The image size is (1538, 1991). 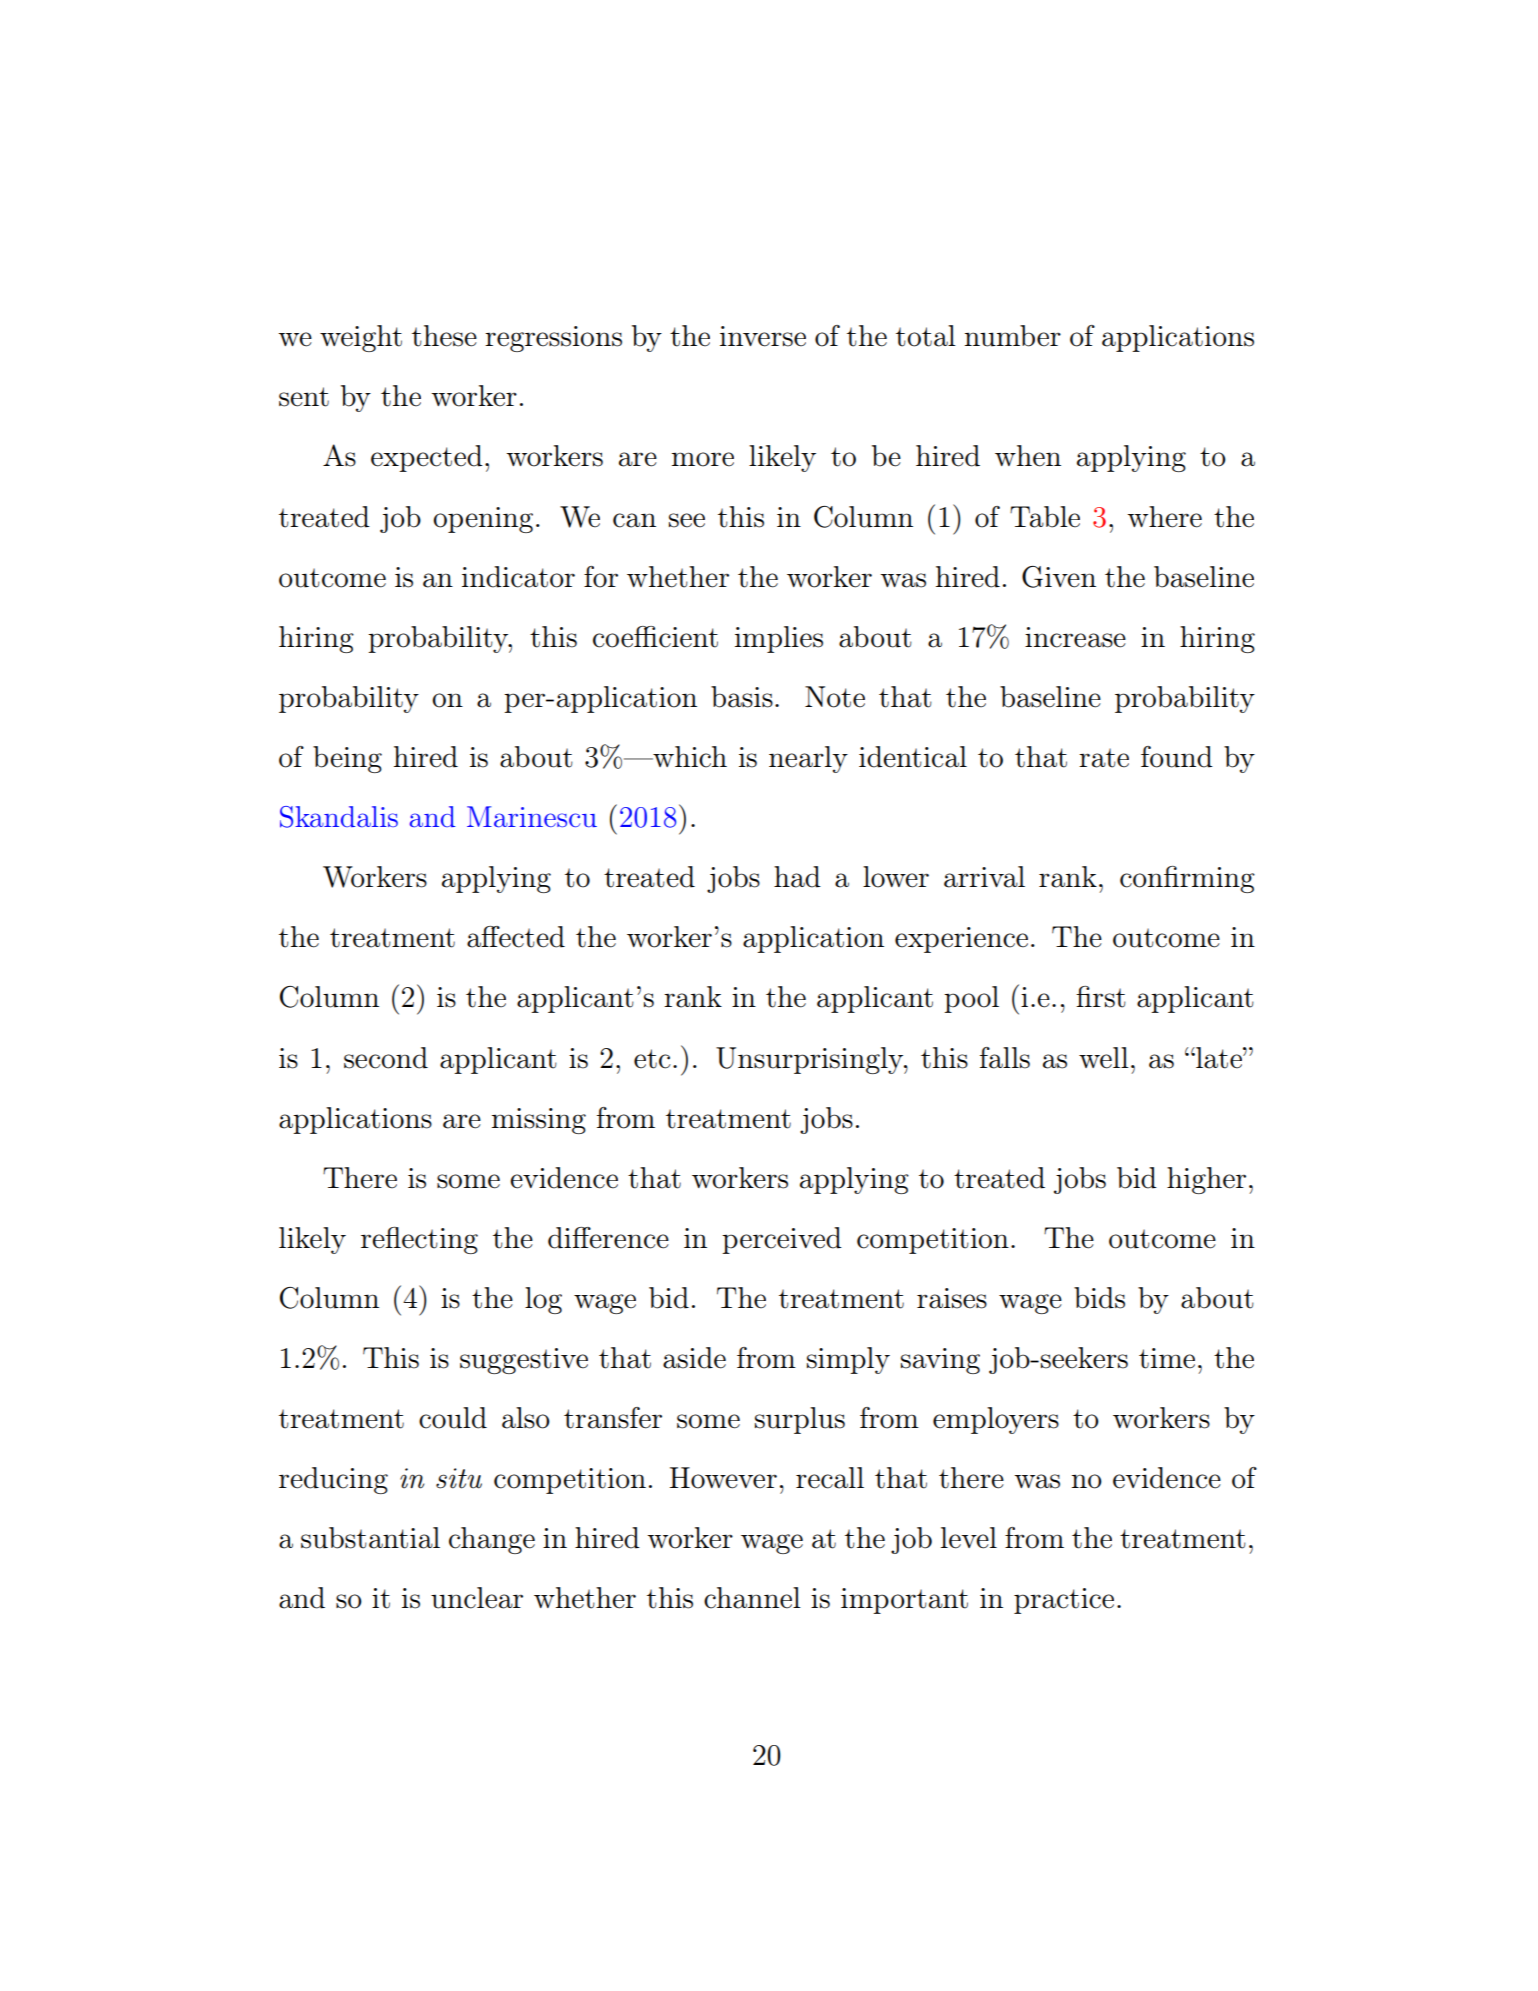 I want to click on perceived, so click(x=782, y=1240).
